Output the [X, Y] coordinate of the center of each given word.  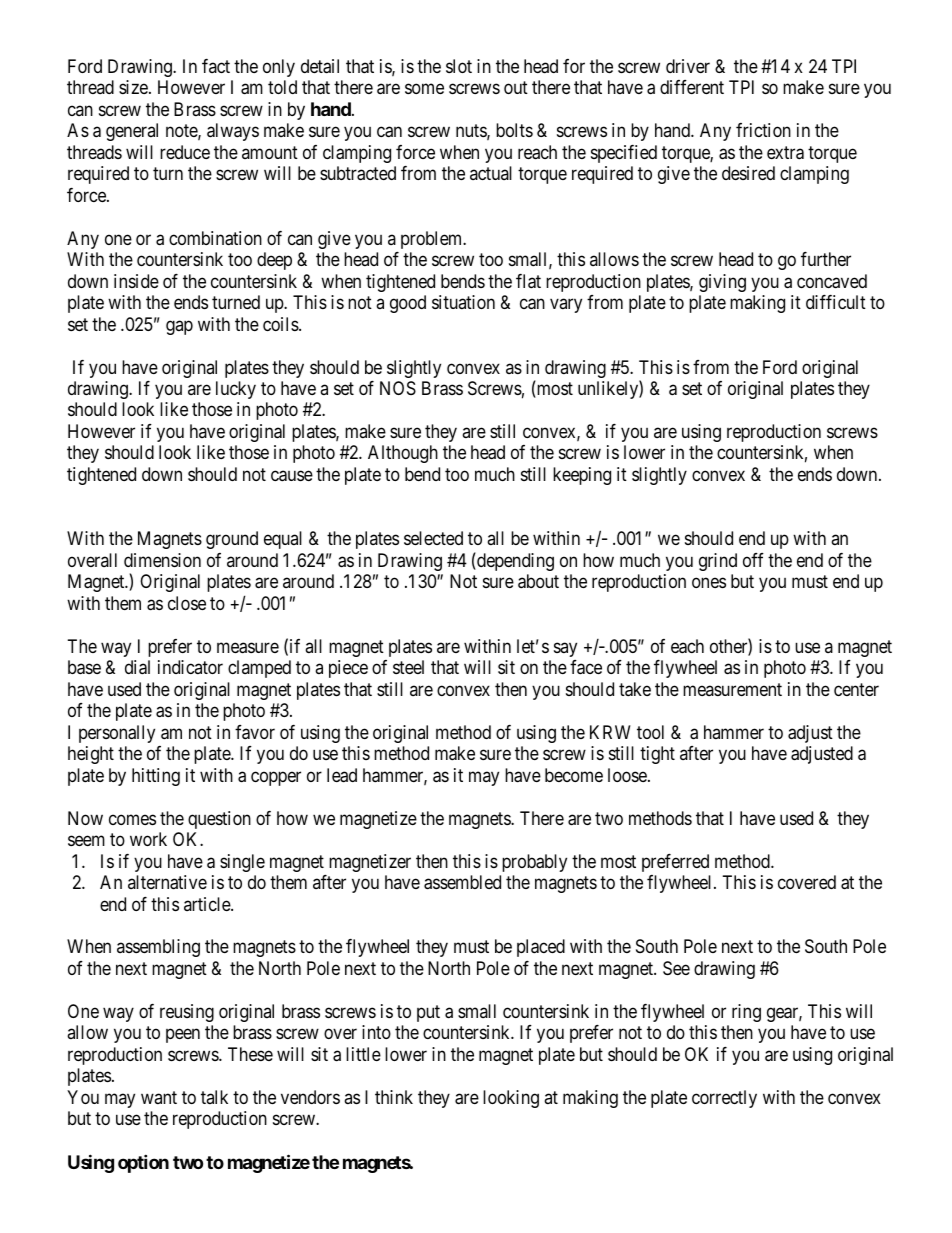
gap [179, 327]
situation [463, 302]
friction [763, 130]
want [159, 1097]
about [538, 581]
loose [628, 775]
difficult [836, 302]
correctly [724, 1099]
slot [459, 66]
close [187, 603]
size [134, 87]
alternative [167, 882]
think [394, 1097]
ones [709, 583]
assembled [462, 882]
